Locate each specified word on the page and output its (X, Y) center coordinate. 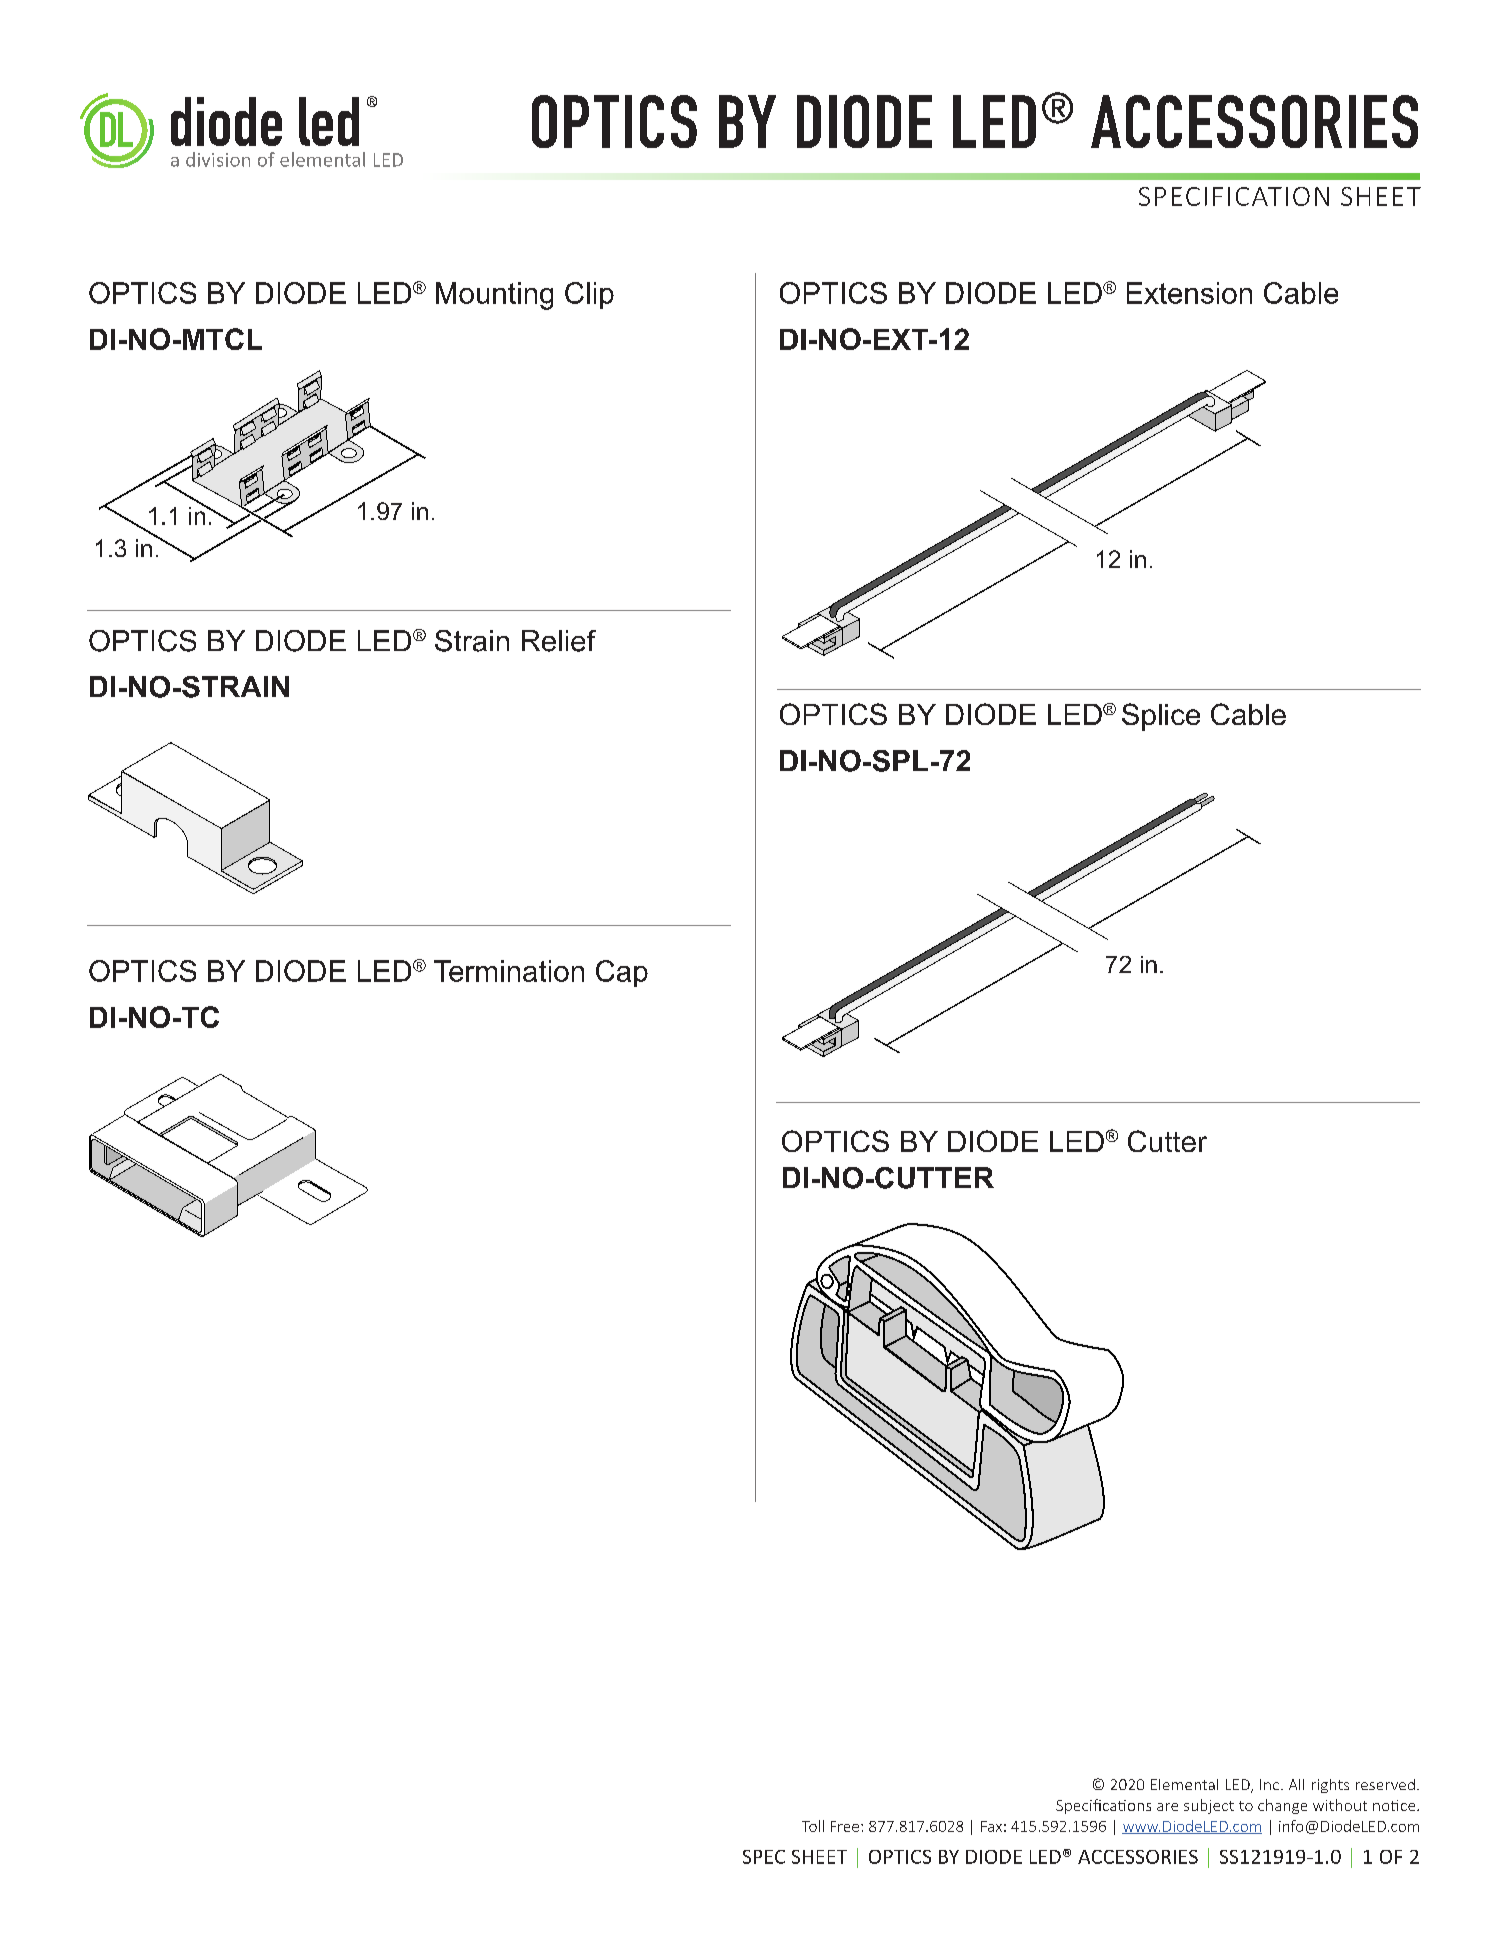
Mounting (494, 296)
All (1296, 1784)
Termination (509, 971)
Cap (622, 973)
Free (845, 1826)
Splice (1161, 717)
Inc (1269, 1784)
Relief (559, 641)
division (218, 159)
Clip (589, 295)
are (1167, 1807)
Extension (1189, 293)
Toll (813, 1826)
